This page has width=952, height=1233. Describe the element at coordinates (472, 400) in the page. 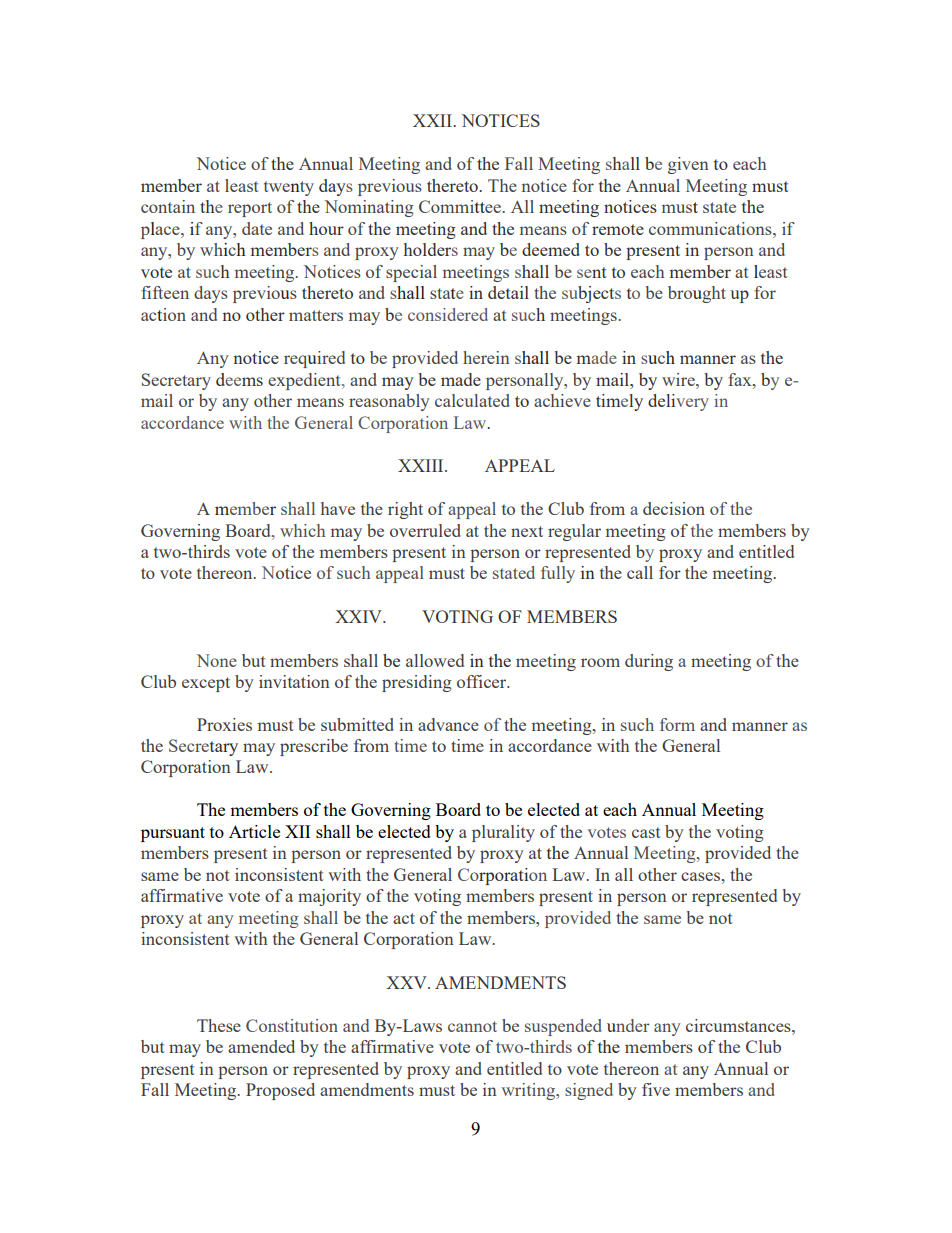

I see `calculated` at that location.
